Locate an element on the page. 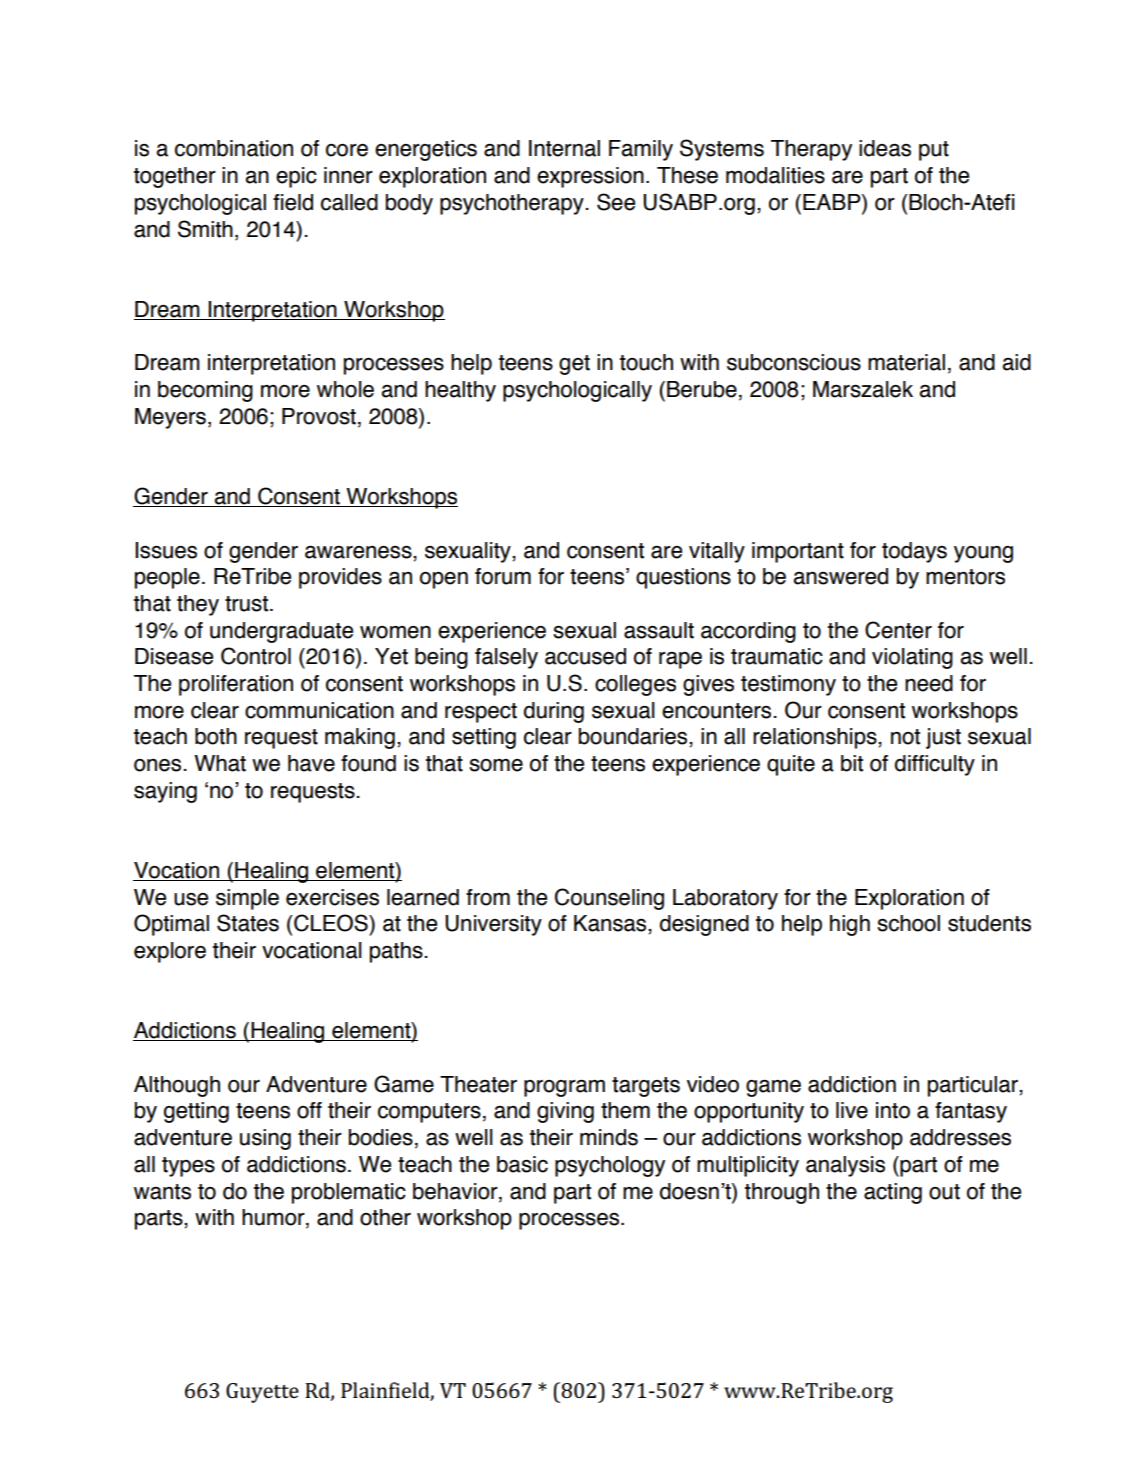  ideas is located at coordinates (885, 148).
